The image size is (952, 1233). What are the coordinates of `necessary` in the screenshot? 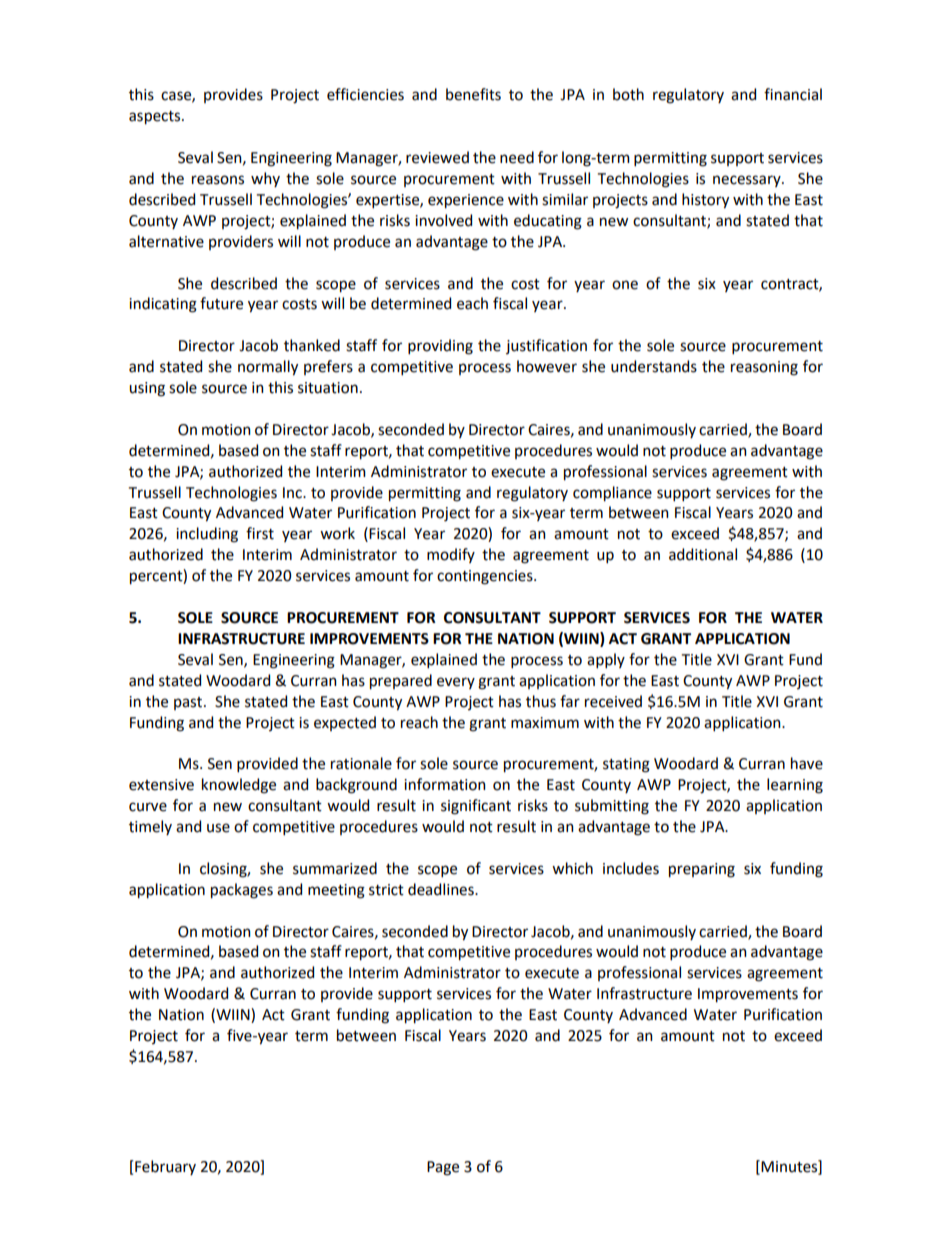 It's located at (748, 181).
